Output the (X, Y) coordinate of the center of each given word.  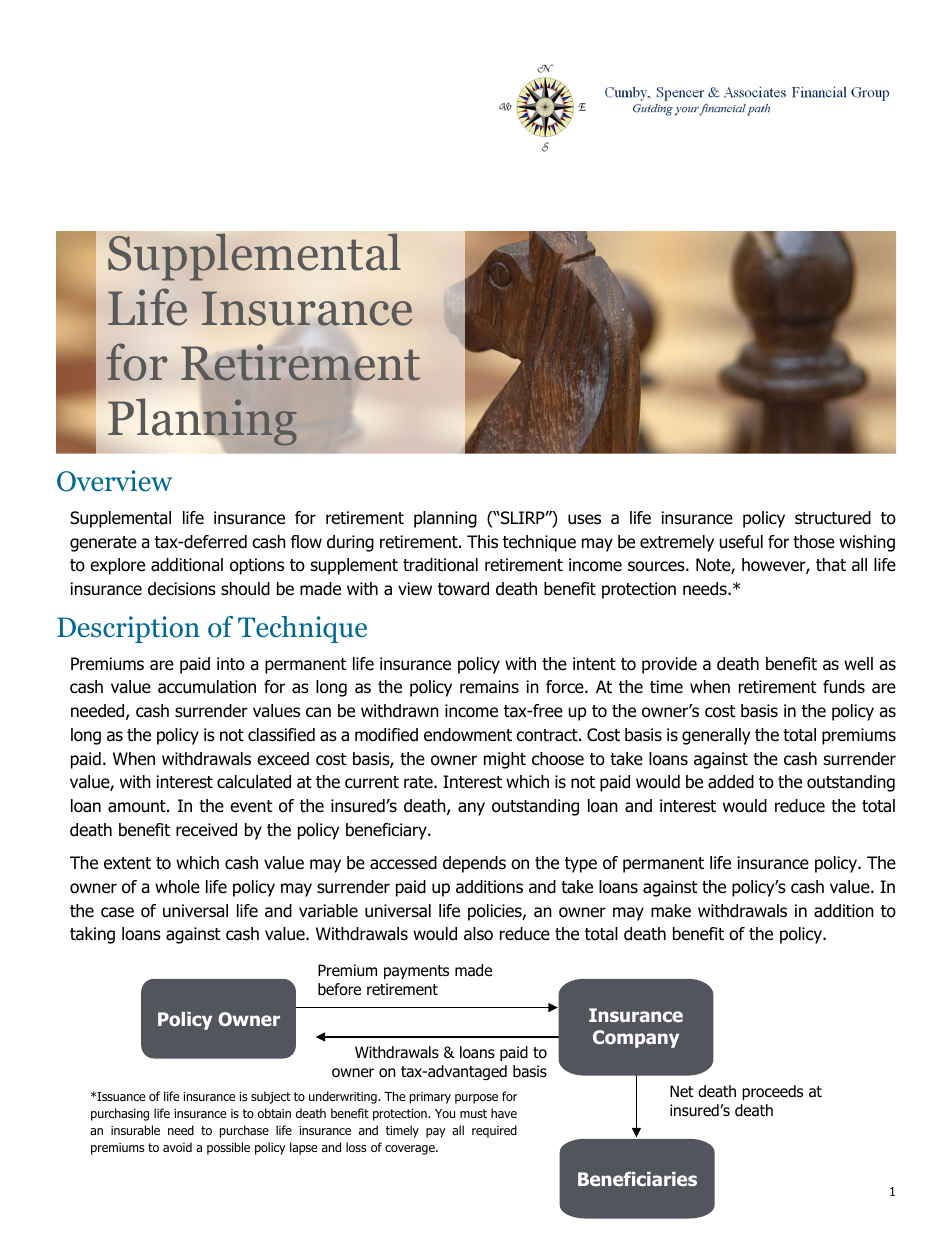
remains (489, 687)
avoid (177, 1147)
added (731, 782)
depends (474, 864)
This (482, 542)
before (339, 989)
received (206, 830)
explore (117, 566)
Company (636, 1039)
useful (741, 542)
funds (844, 687)
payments (416, 972)
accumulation (207, 687)
